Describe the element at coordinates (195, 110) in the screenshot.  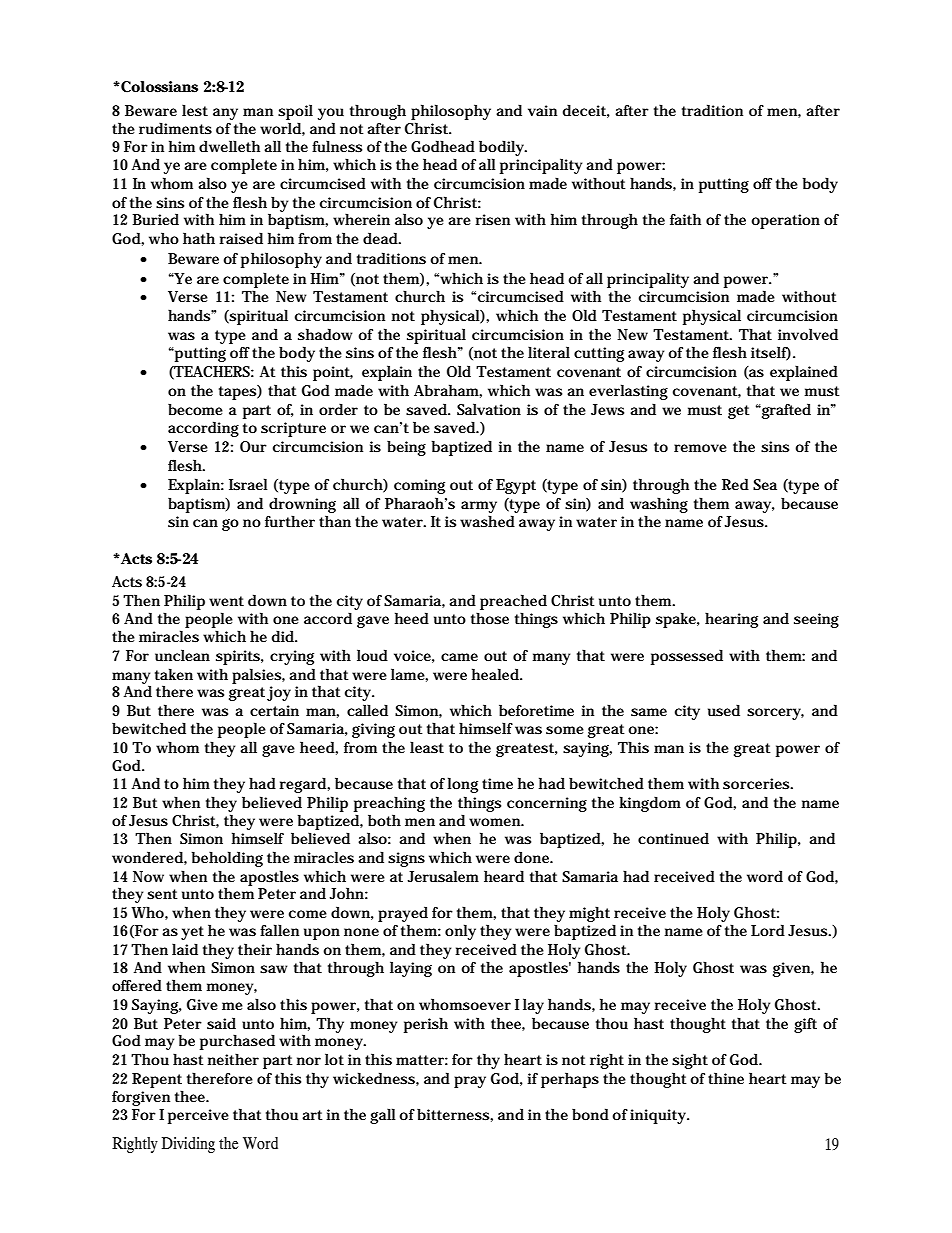
I see `lest` at that location.
